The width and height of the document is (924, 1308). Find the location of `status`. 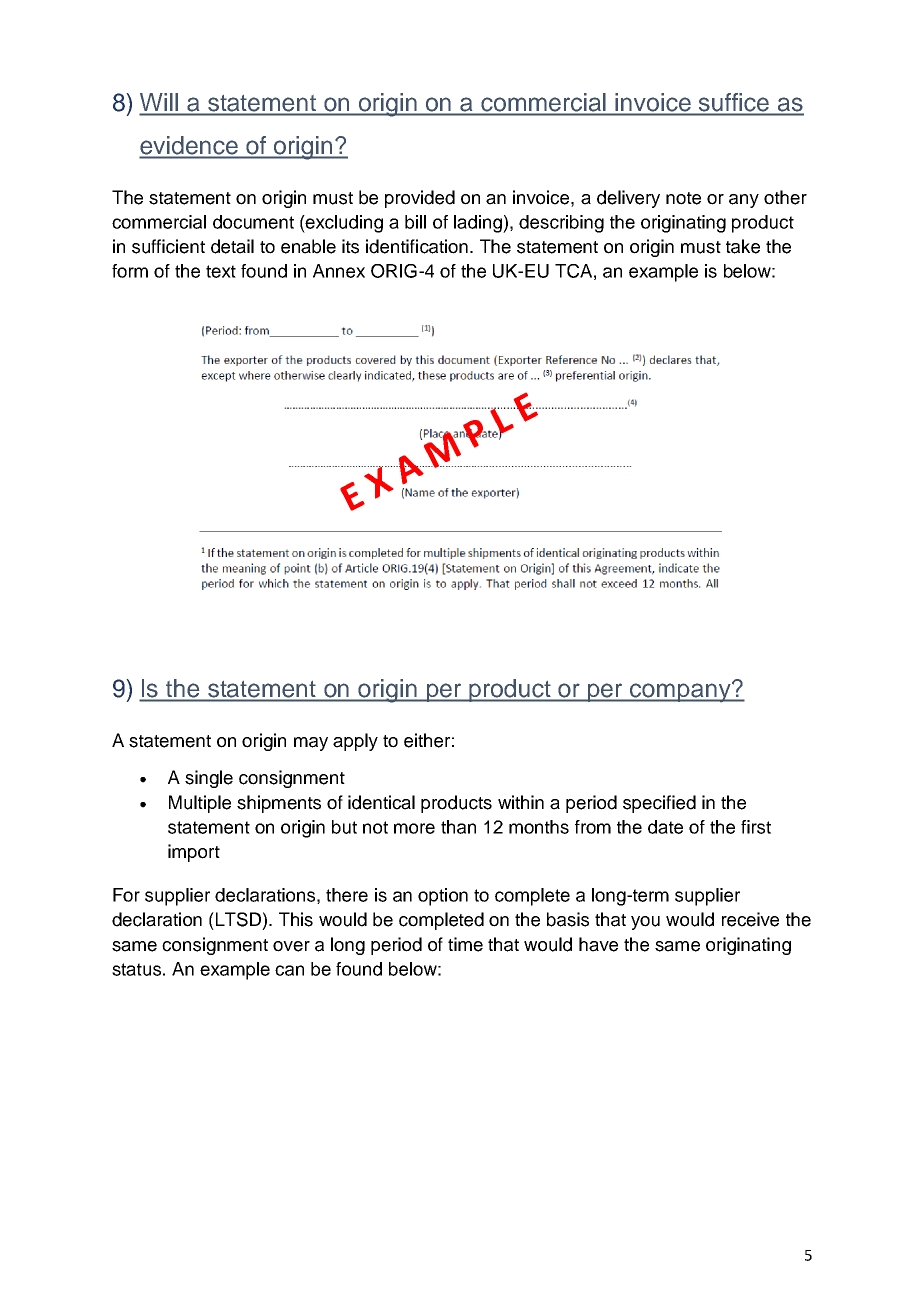

status is located at coordinates (136, 969).
